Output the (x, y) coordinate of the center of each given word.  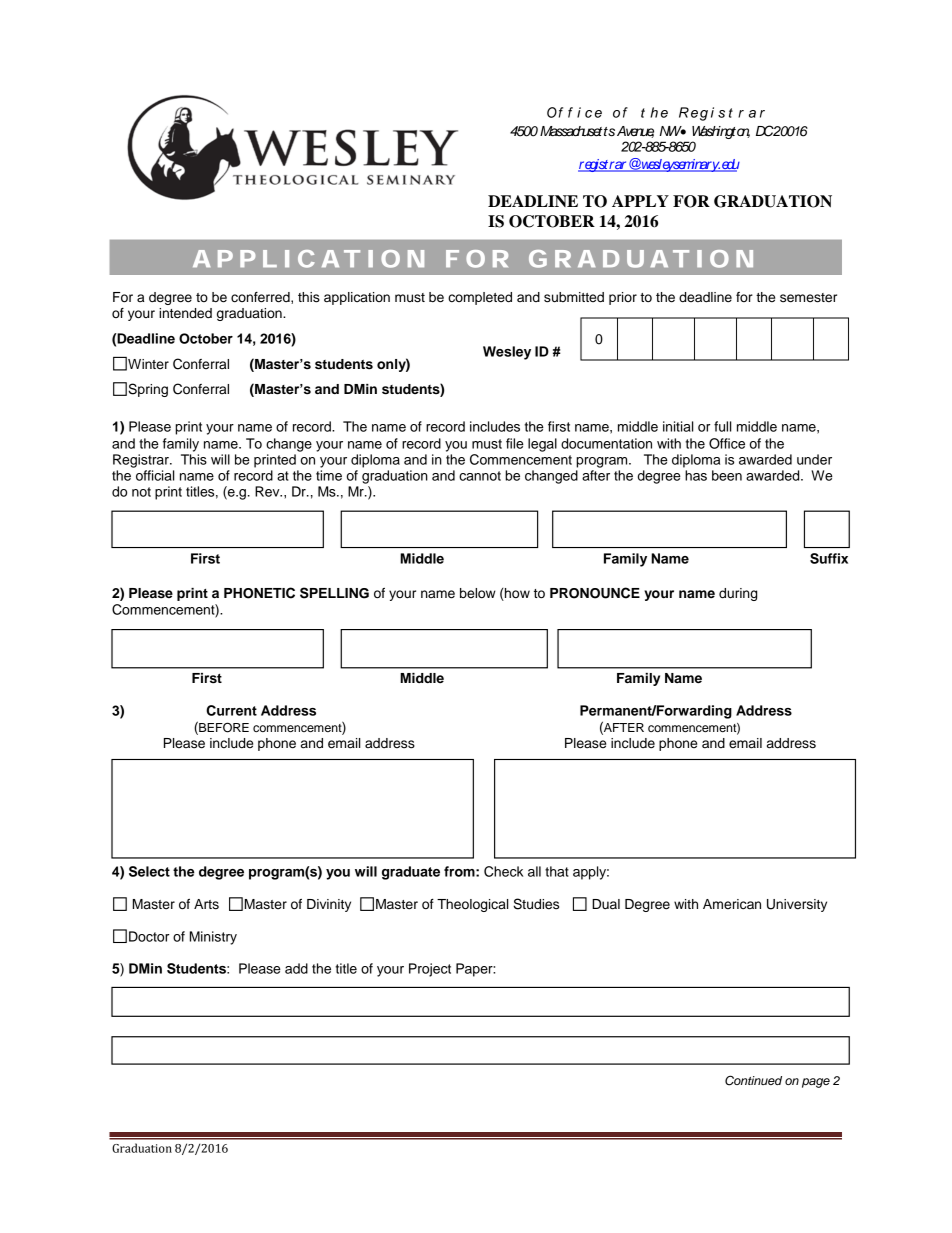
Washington (721, 132)
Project (430, 970)
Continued (753, 1080)
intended (185, 313)
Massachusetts (577, 131)
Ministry (213, 938)
